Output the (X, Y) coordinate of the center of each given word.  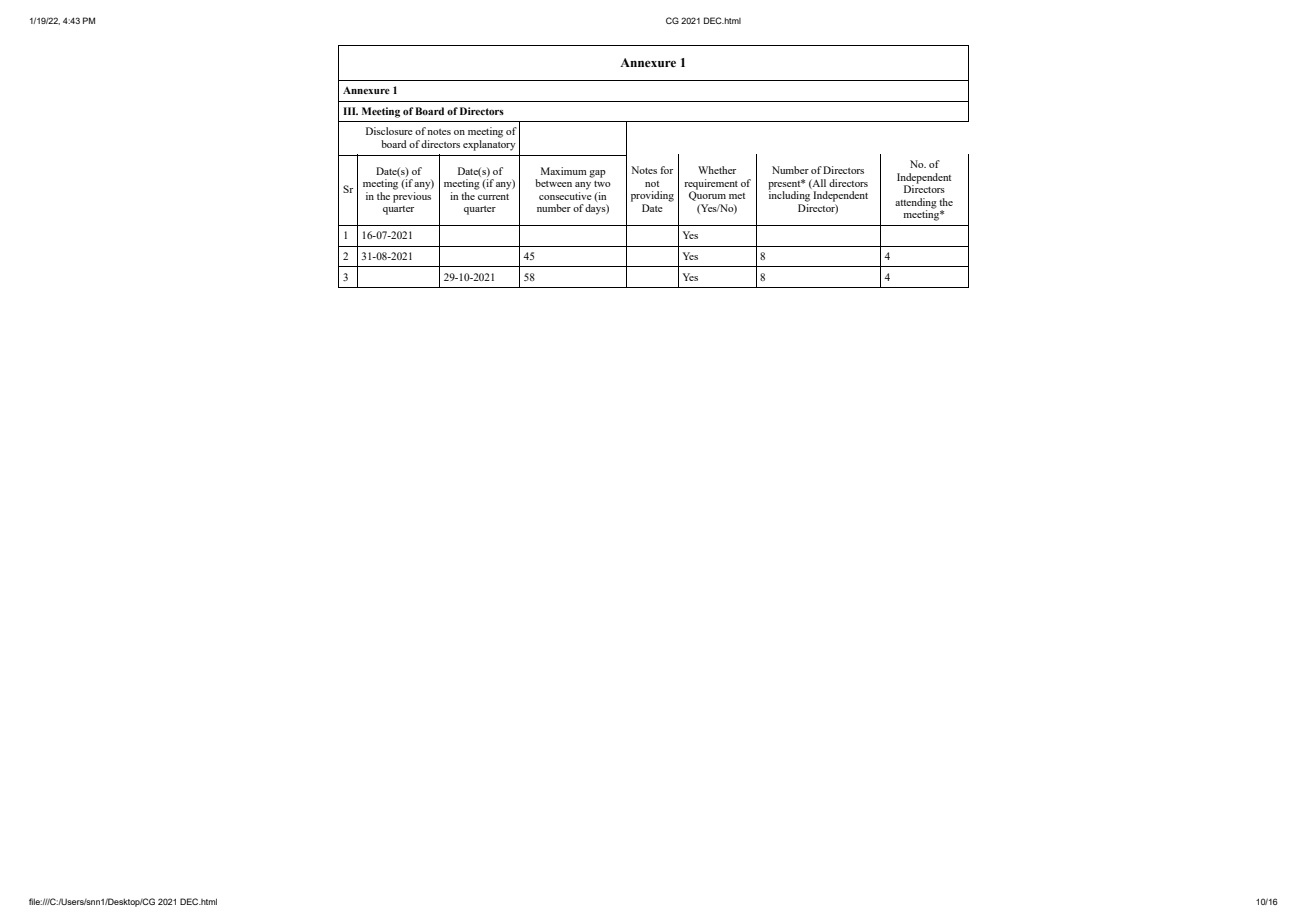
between (553, 183)
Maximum (564, 171)
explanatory (489, 145)
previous (412, 197)
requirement (711, 184)
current (493, 197)
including (789, 195)
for (666, 170)
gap (597, 174)
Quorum (707, 195)
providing (652, 196)
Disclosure (389, 131)
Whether (717, 170)
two (602, 184)
